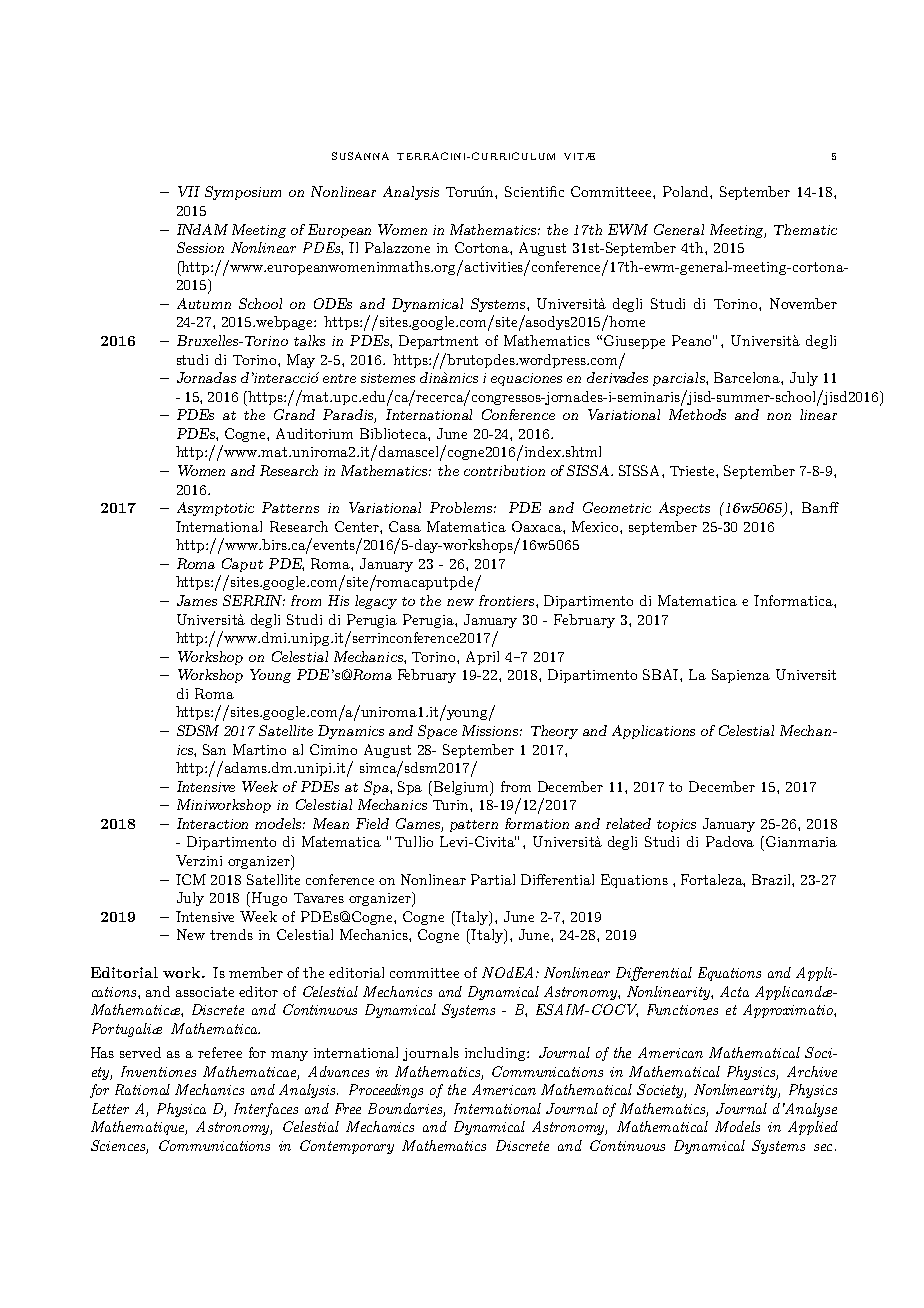 This screenshot has width=924, height=1308. Describe the element at coordinates (482, 658) in the screenshot. I see `April` at that location.
